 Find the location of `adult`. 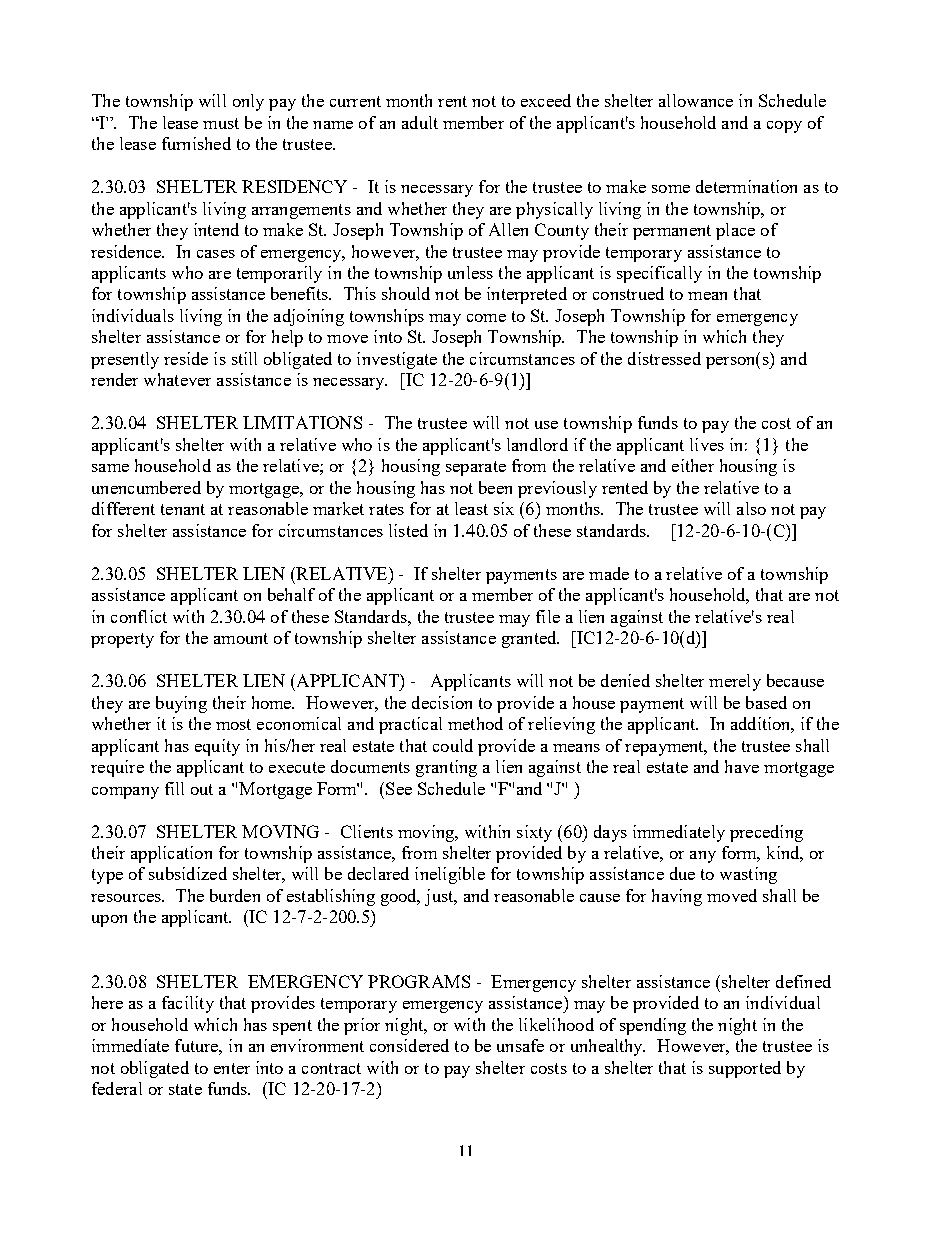

adult is located at coordinates (420, 122).
